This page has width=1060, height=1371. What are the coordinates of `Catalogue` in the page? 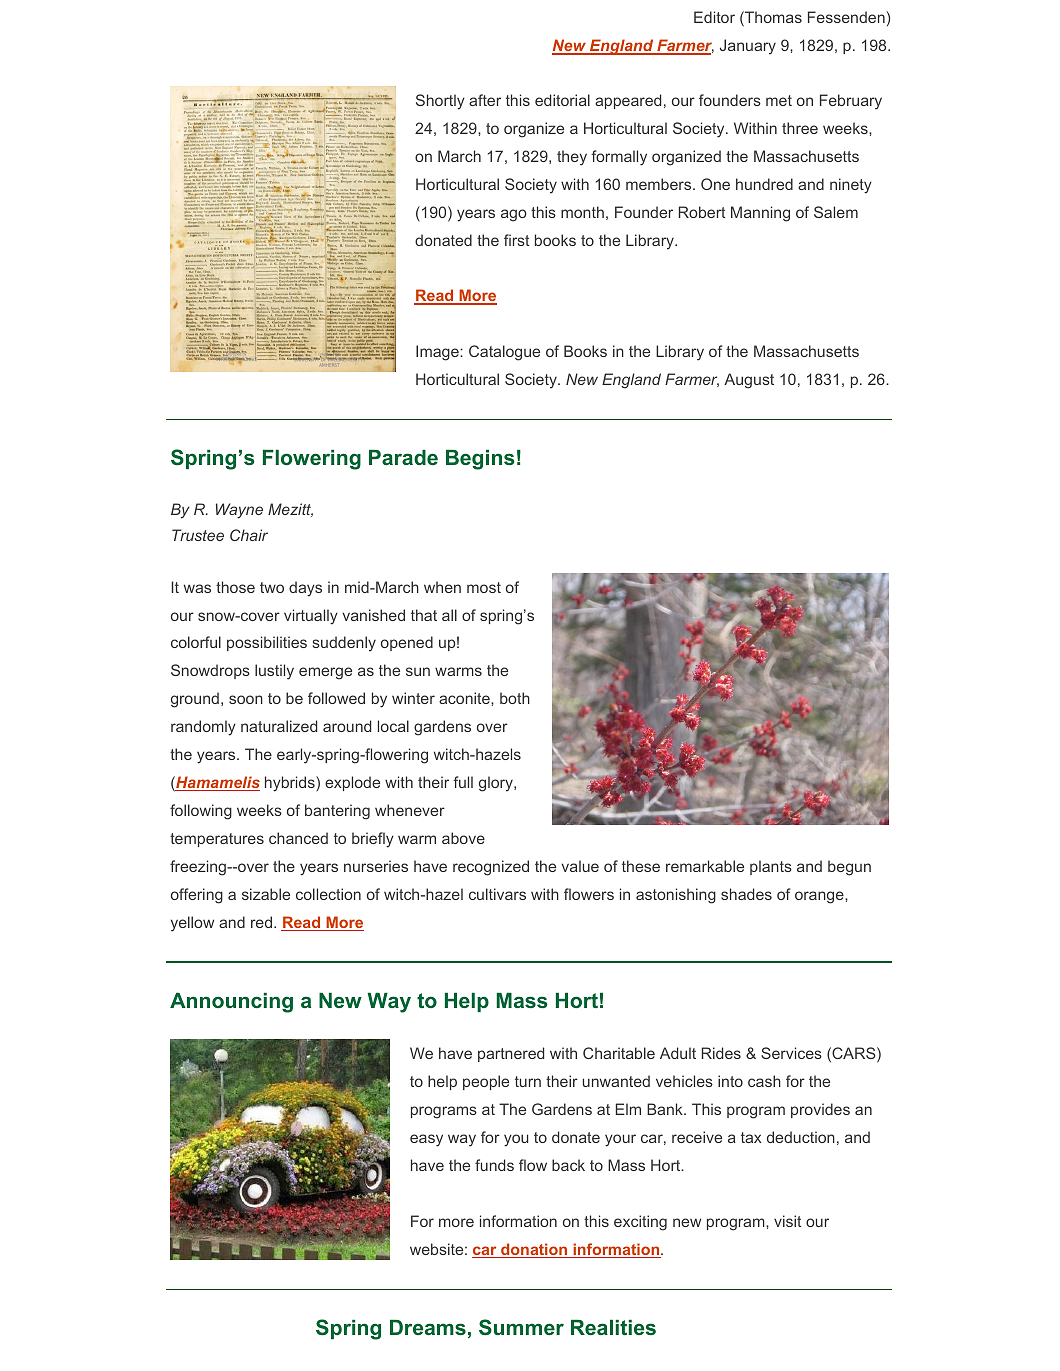 It's located at (504, 353).
